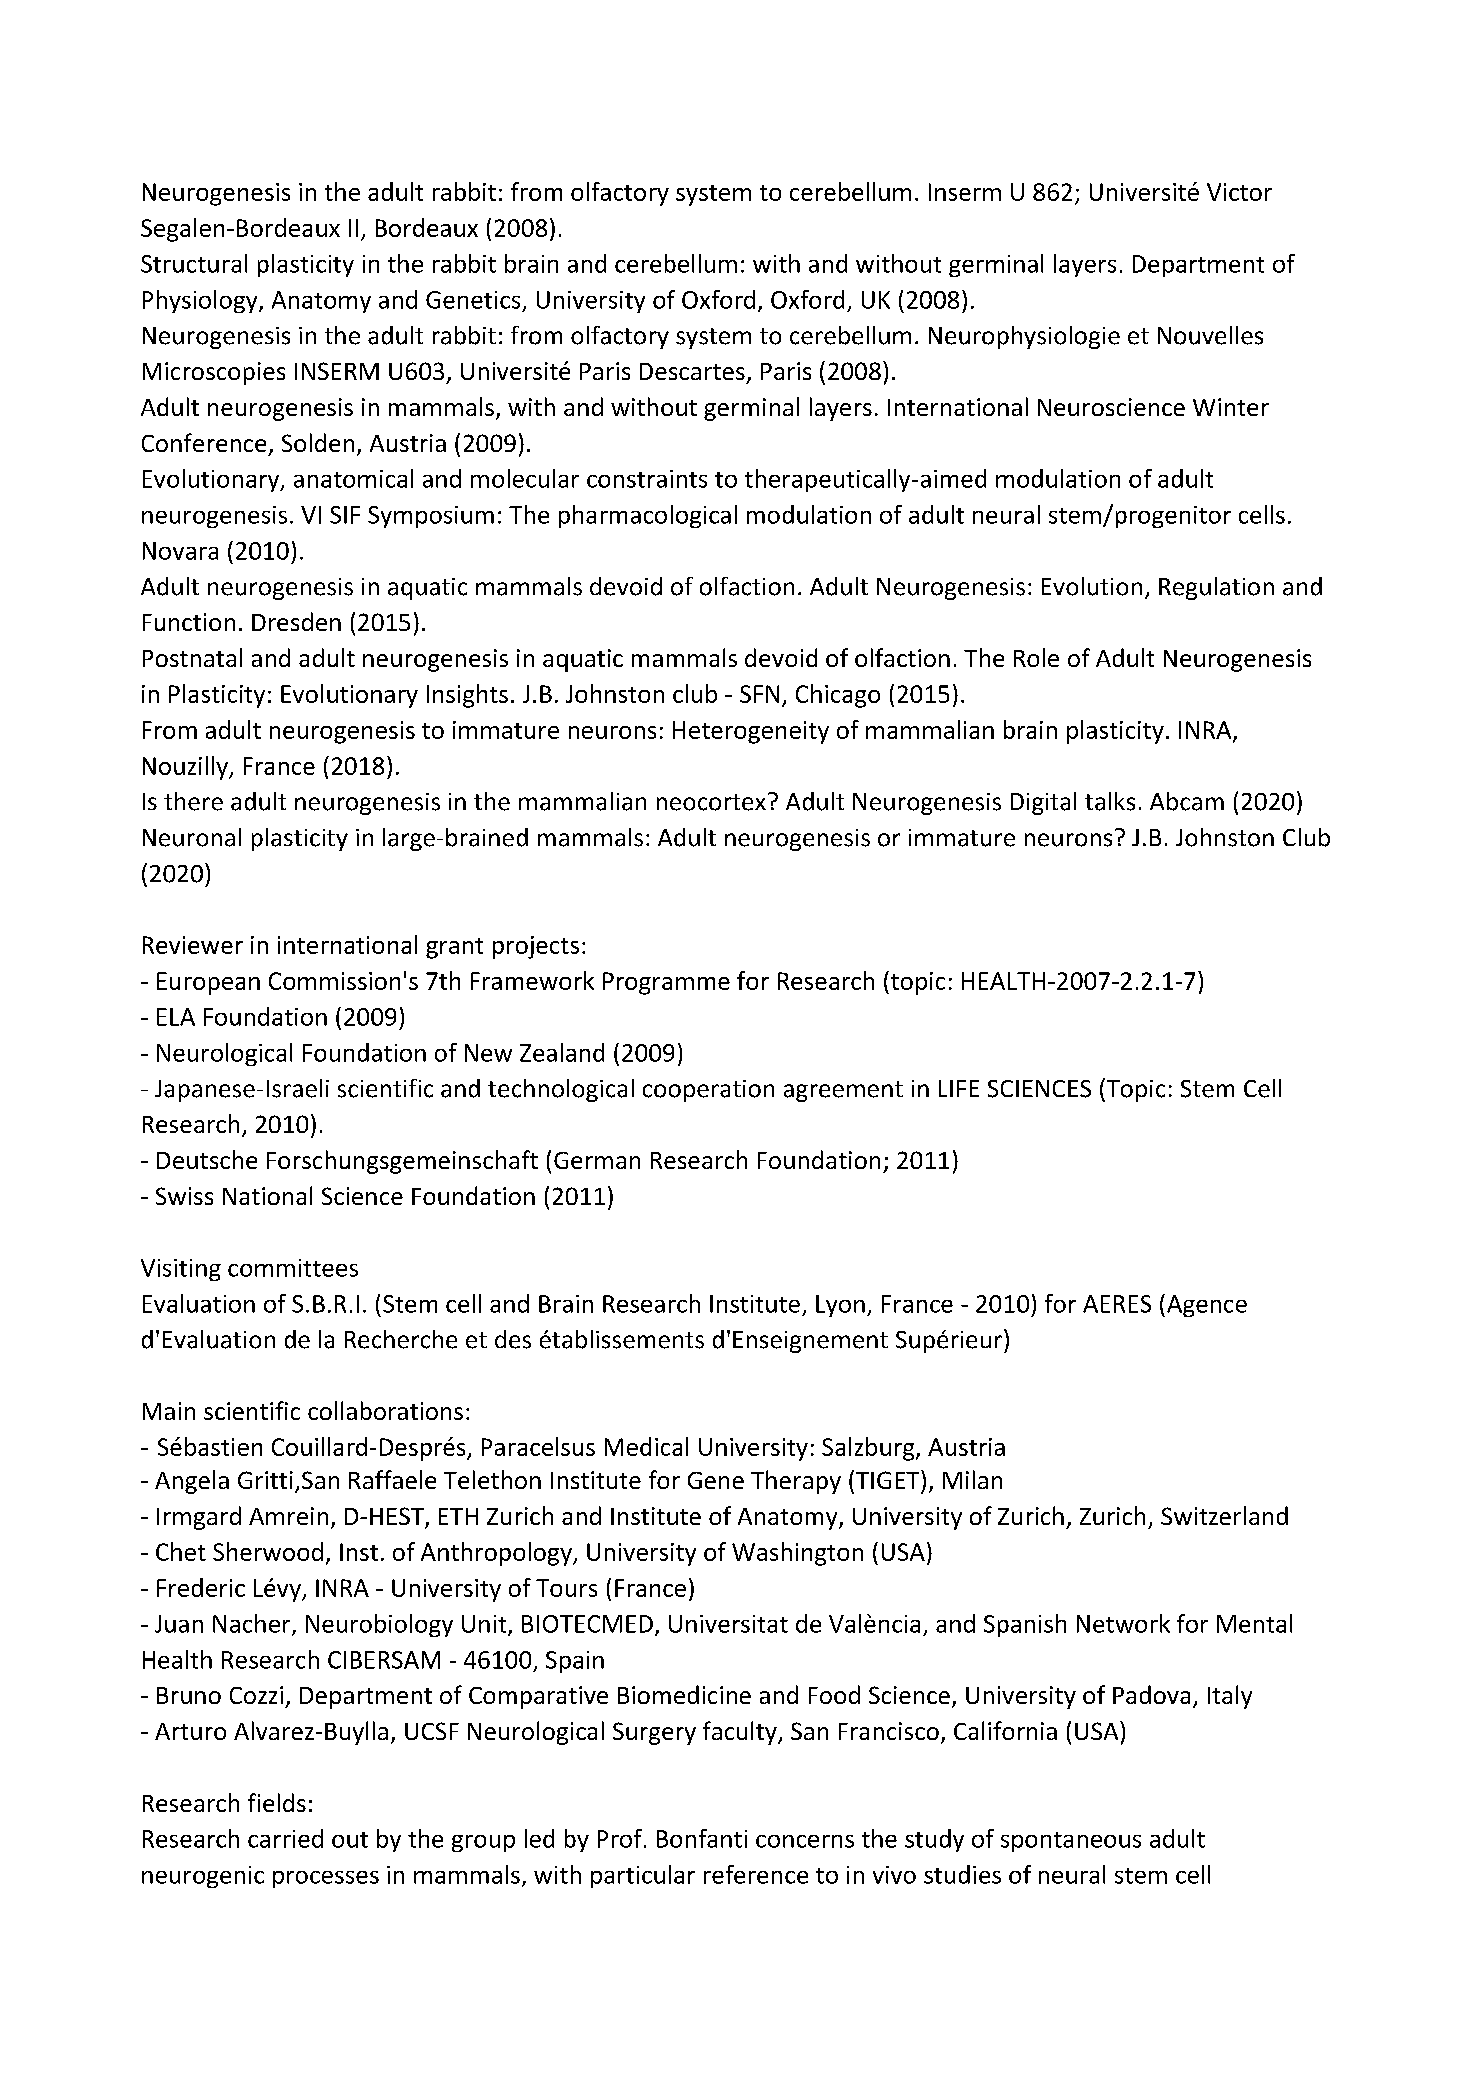 This screenshot has height=2083, width=1473. Describe the element at coordinates (692, 371) in the screenshot. I see `Descartes` at that location.
